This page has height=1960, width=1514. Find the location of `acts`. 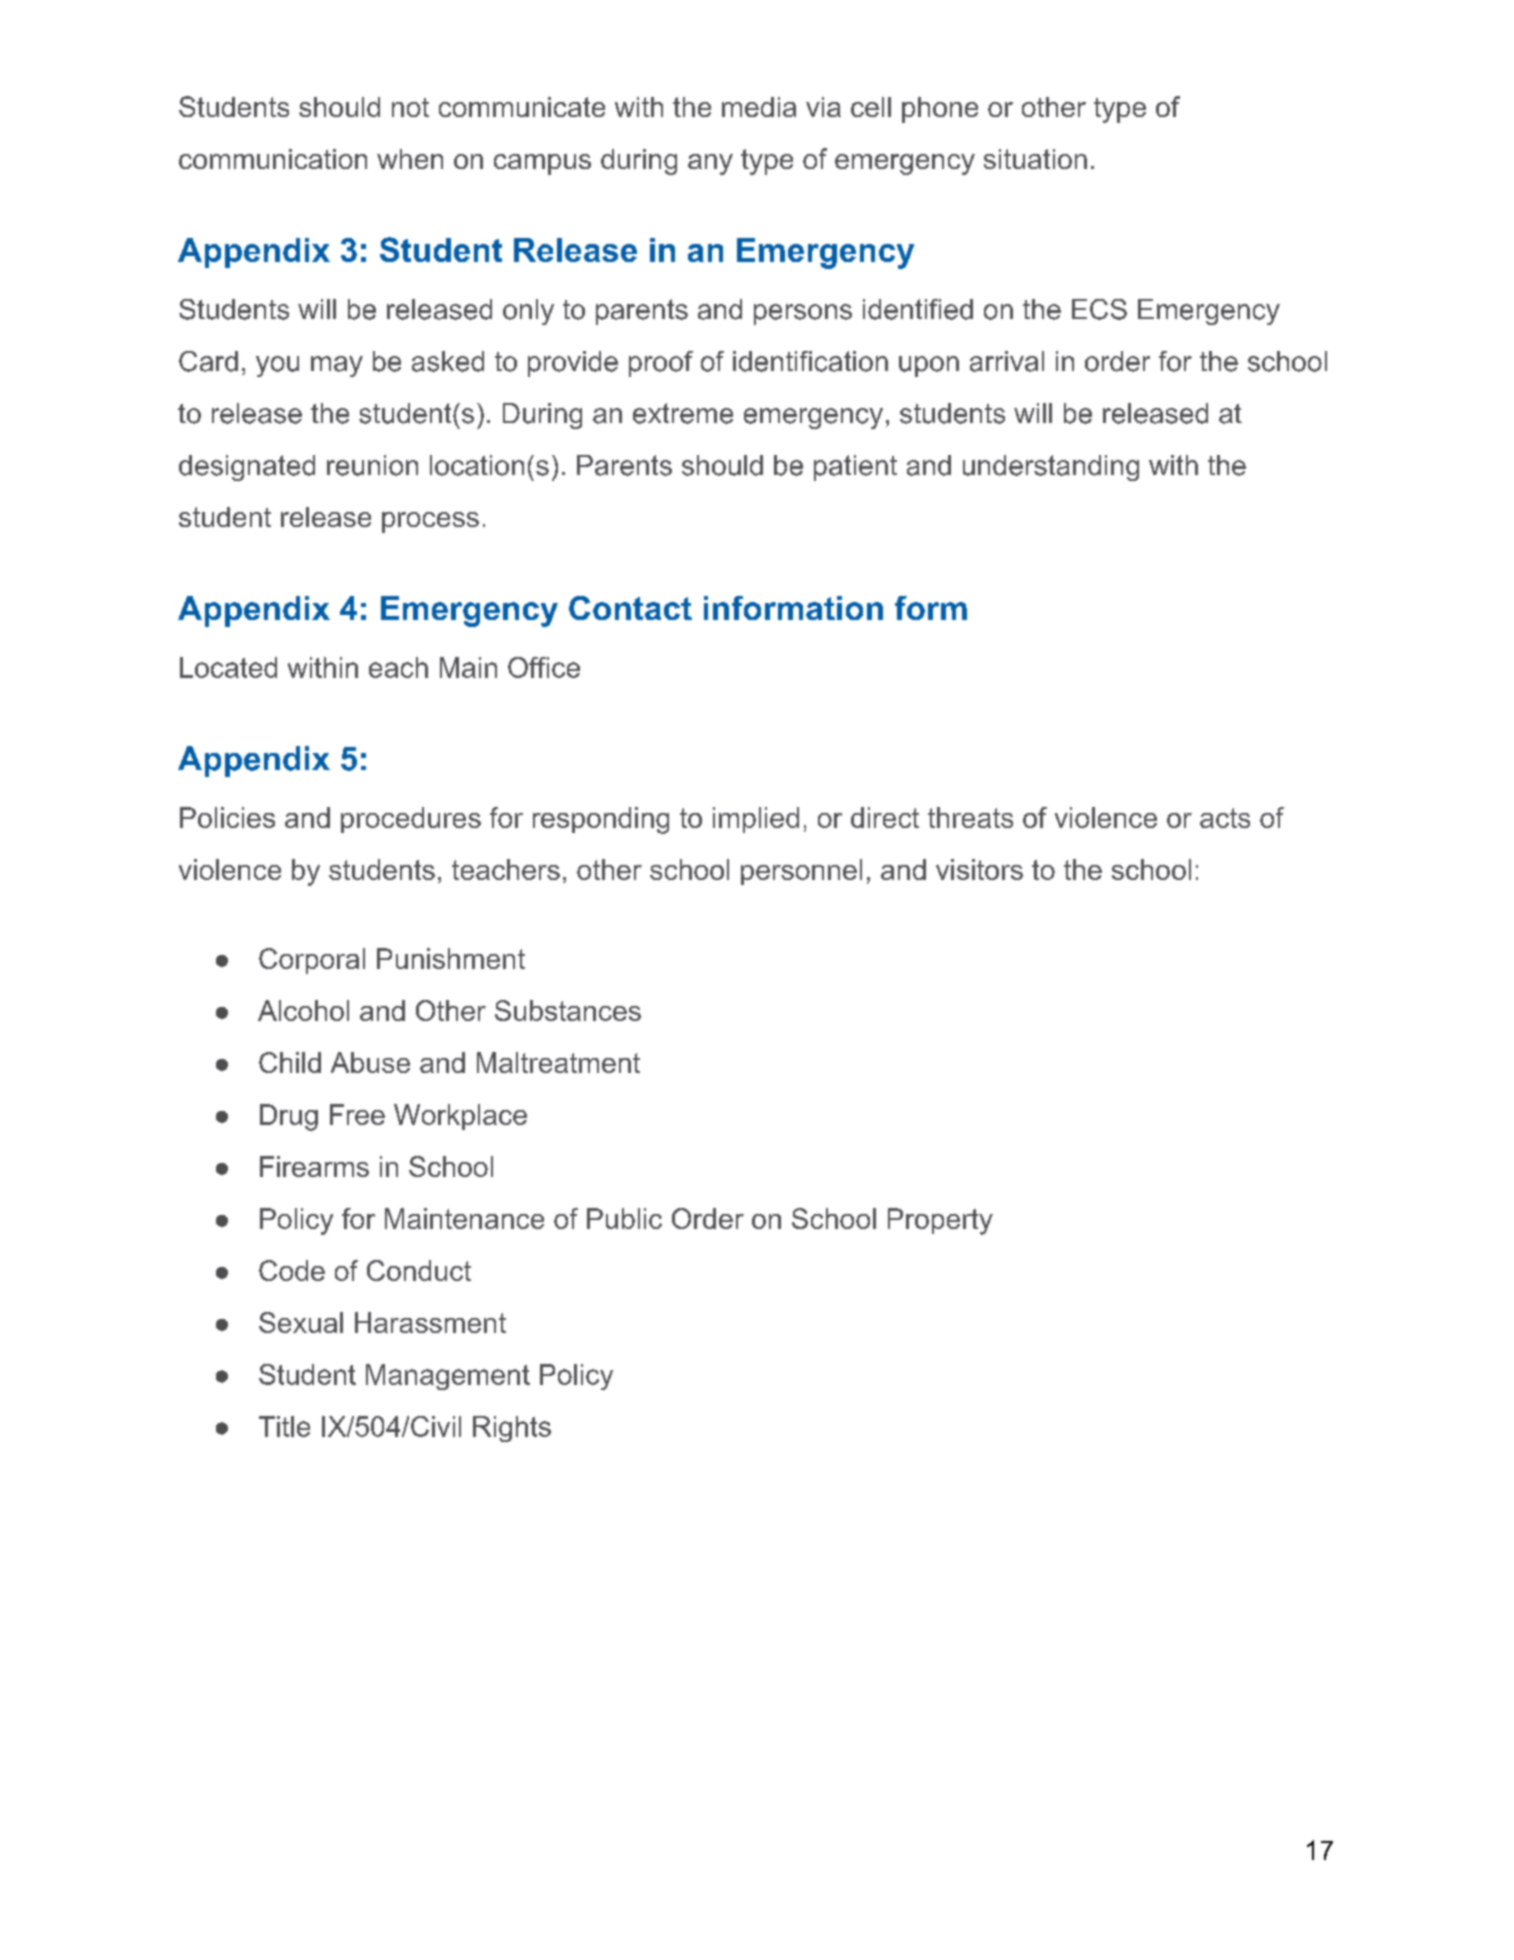

acts is located at coordinates (1225, 818).
